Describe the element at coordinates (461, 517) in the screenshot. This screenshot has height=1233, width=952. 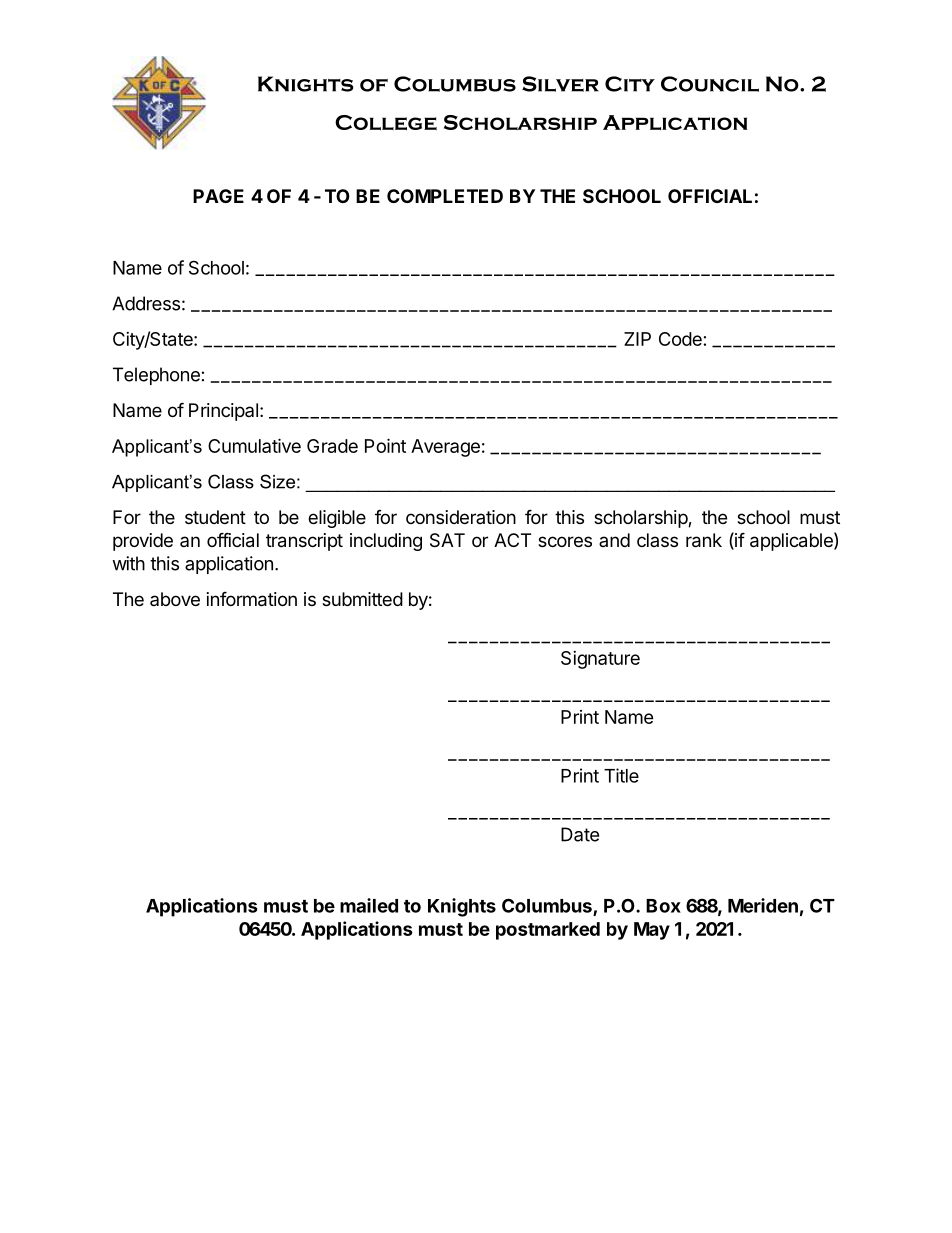
I see `consideration` at that location.
